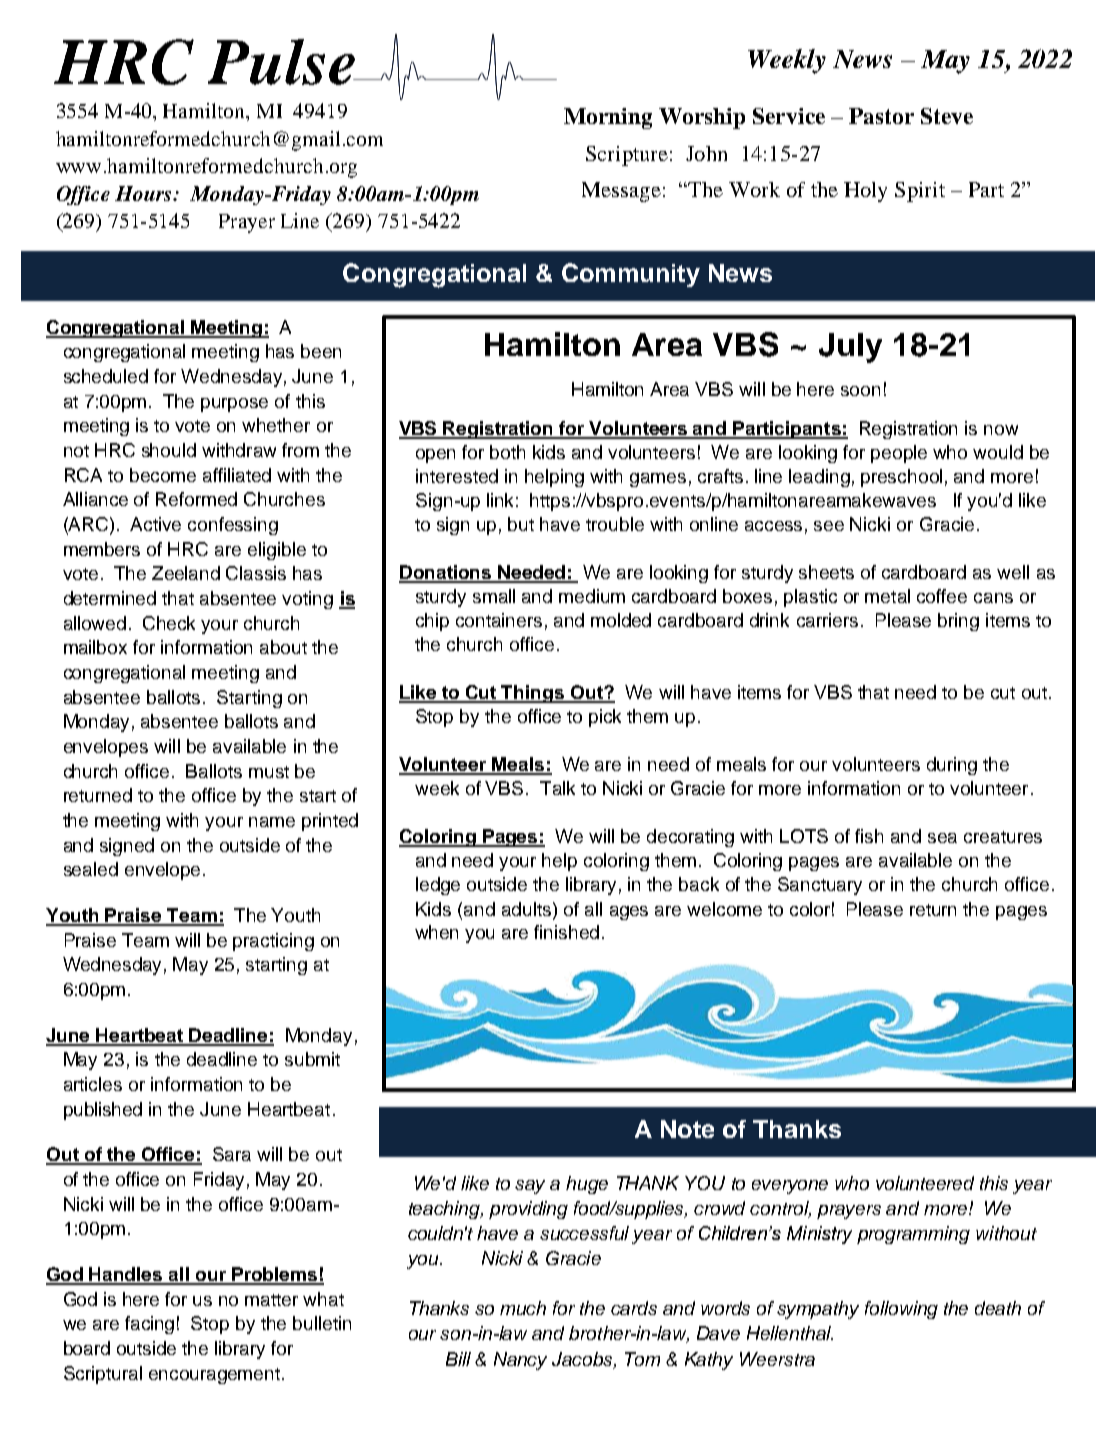  Describe the element at coordinates (952, 766) in the document. I see `during` at that location.
